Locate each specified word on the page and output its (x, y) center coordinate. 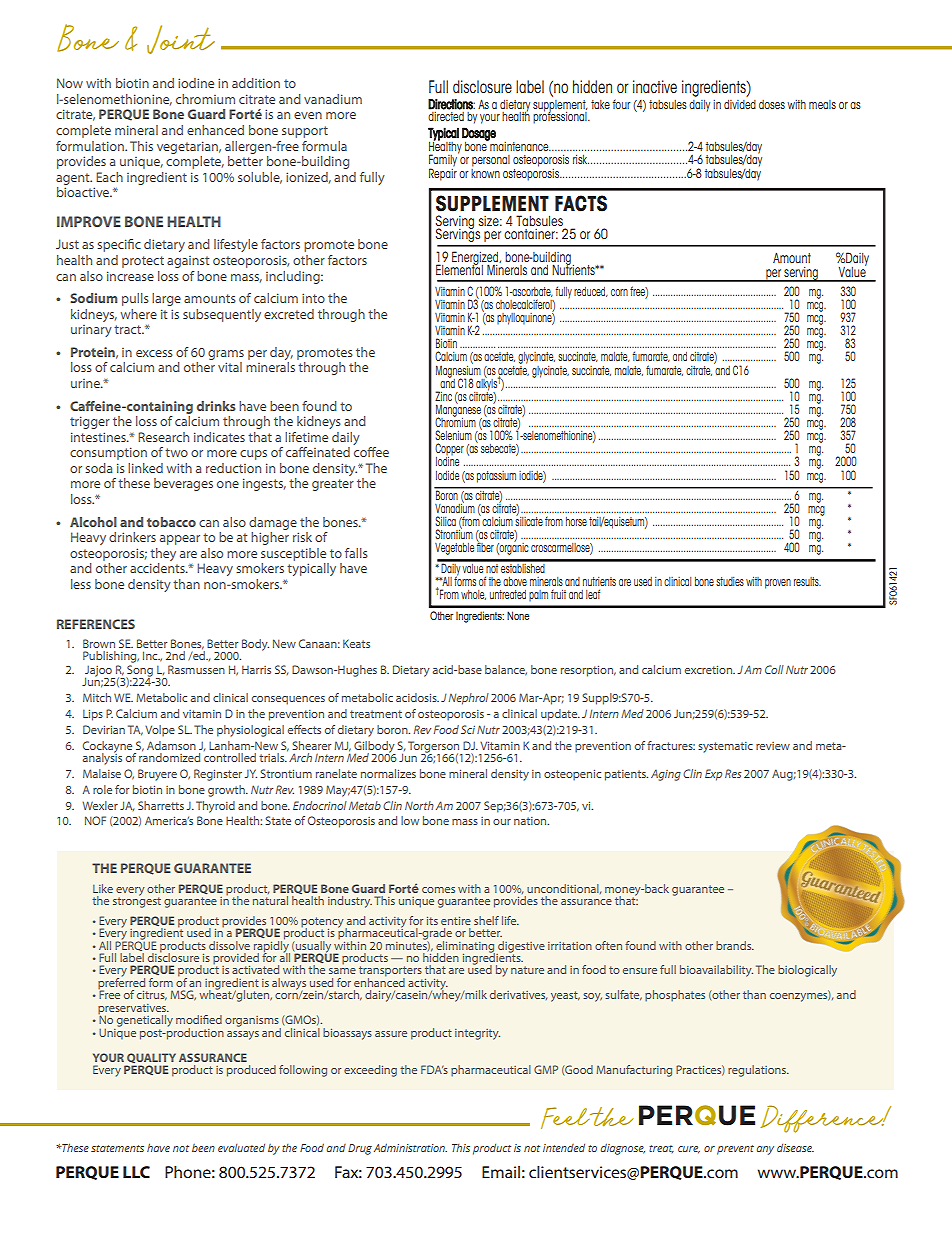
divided (740, 104)
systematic (725, 747)
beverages (183, 484)
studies (730, 581)
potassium (496, 477)
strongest (137, 901)
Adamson (171, 745)
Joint (181, 39)
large (166, 299)
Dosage (479, 135)
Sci (468, 729)
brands (735, 945)
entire (456, 921)
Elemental (459, 269)
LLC (136, 1172)
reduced (591, 292)
